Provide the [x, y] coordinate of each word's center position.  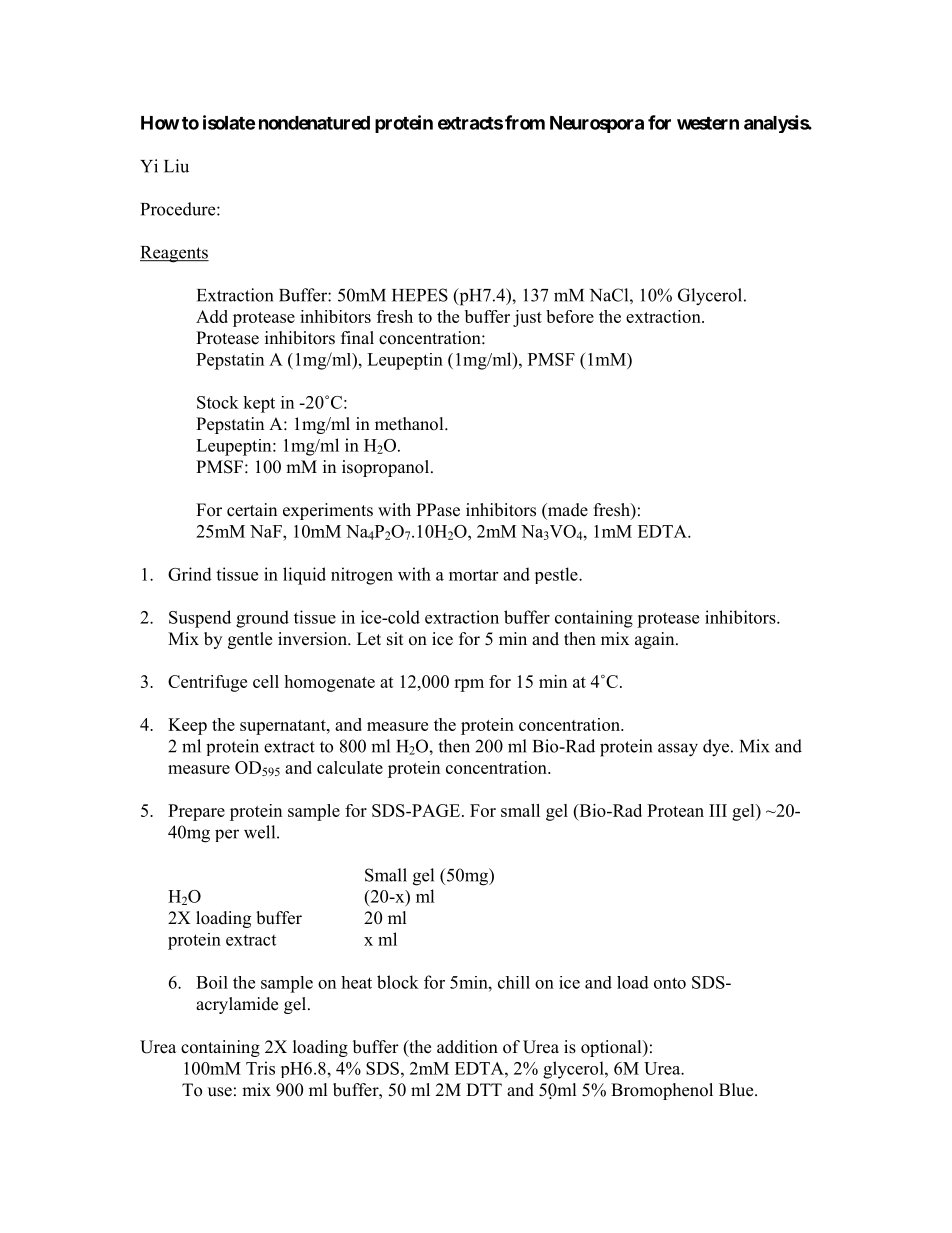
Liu [176, 166]
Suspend [200, 619]
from [525, 122]
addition [467, 1047]
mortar [473, 575]
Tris [260, 1068]
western [708, 123]
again [656, 640]
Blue [737, 1090]
